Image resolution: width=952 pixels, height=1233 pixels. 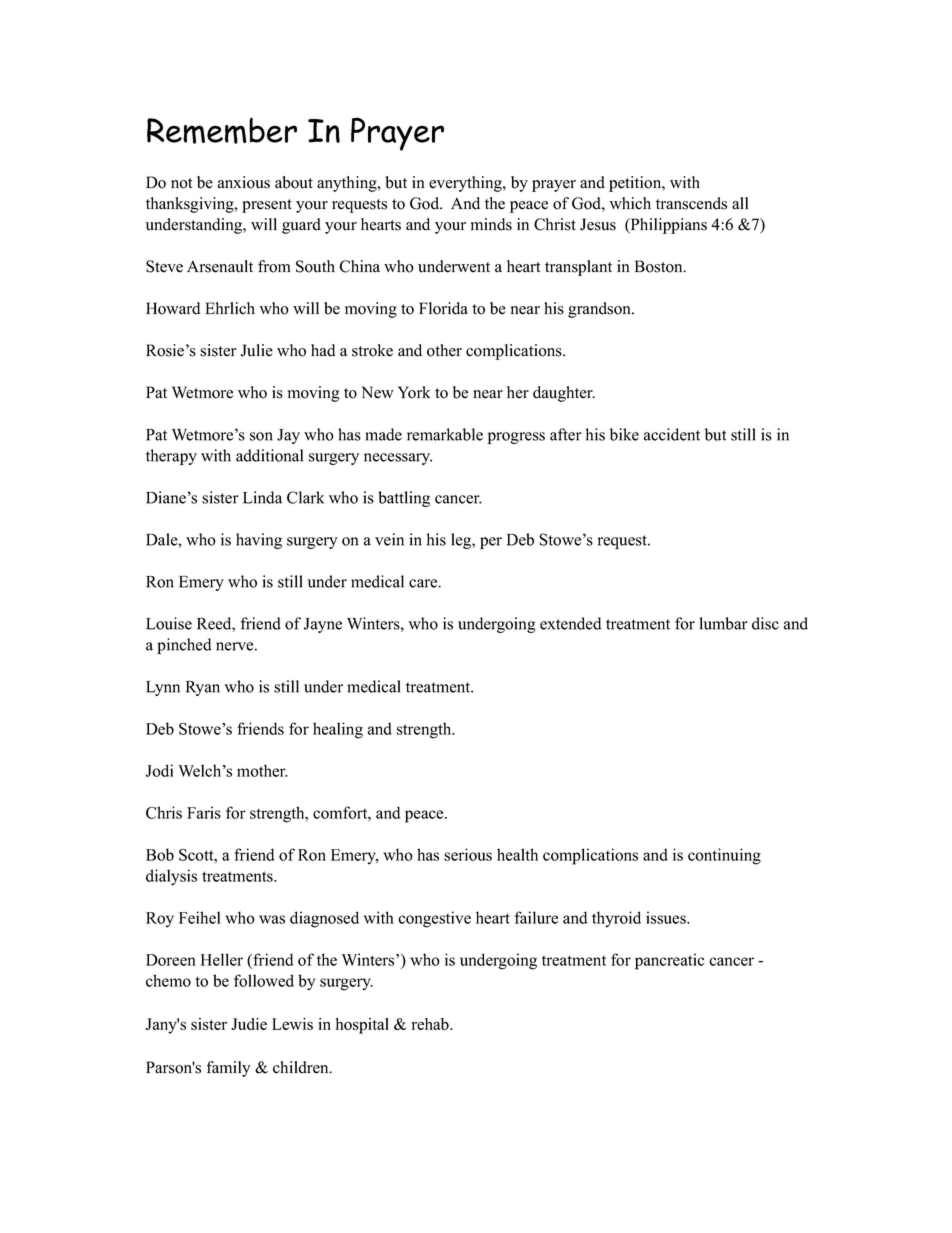 What do you see at coordinates (691, 203) in the document?
I see `transcends` at bounding box center [691, 203].
